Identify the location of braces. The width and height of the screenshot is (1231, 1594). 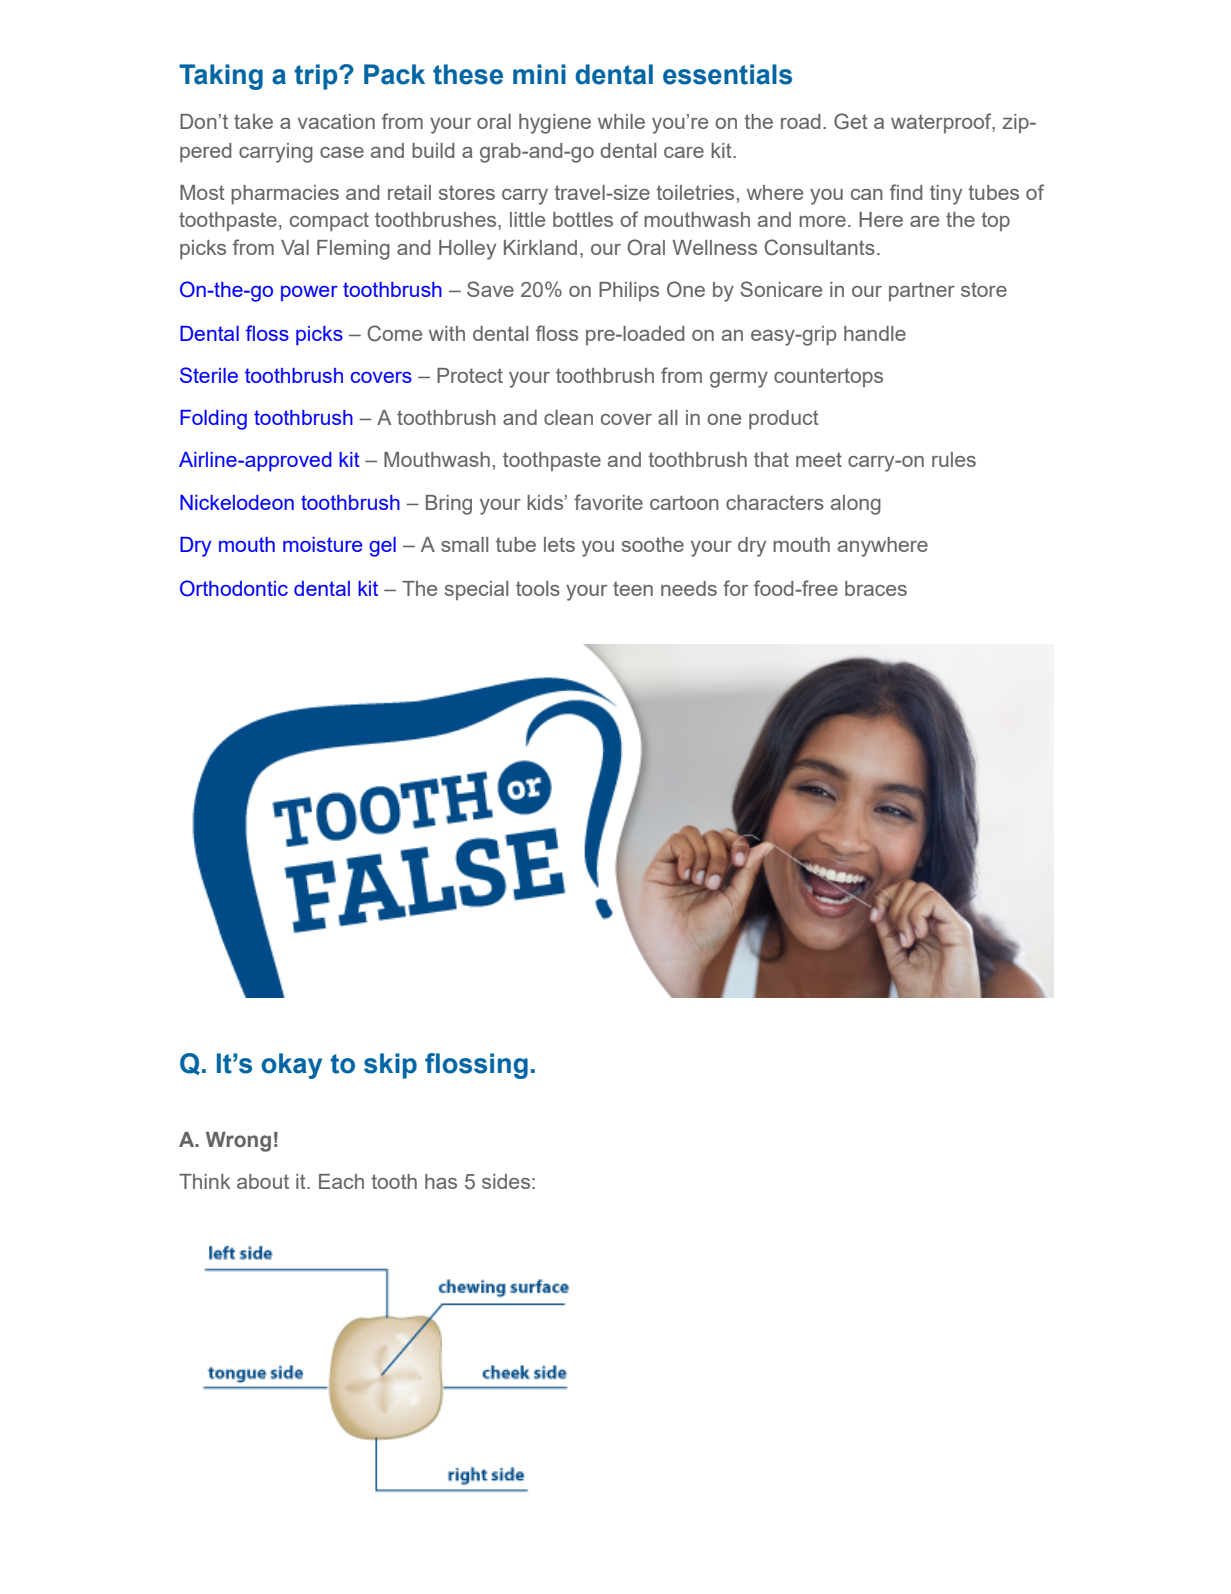
(876, 588).
